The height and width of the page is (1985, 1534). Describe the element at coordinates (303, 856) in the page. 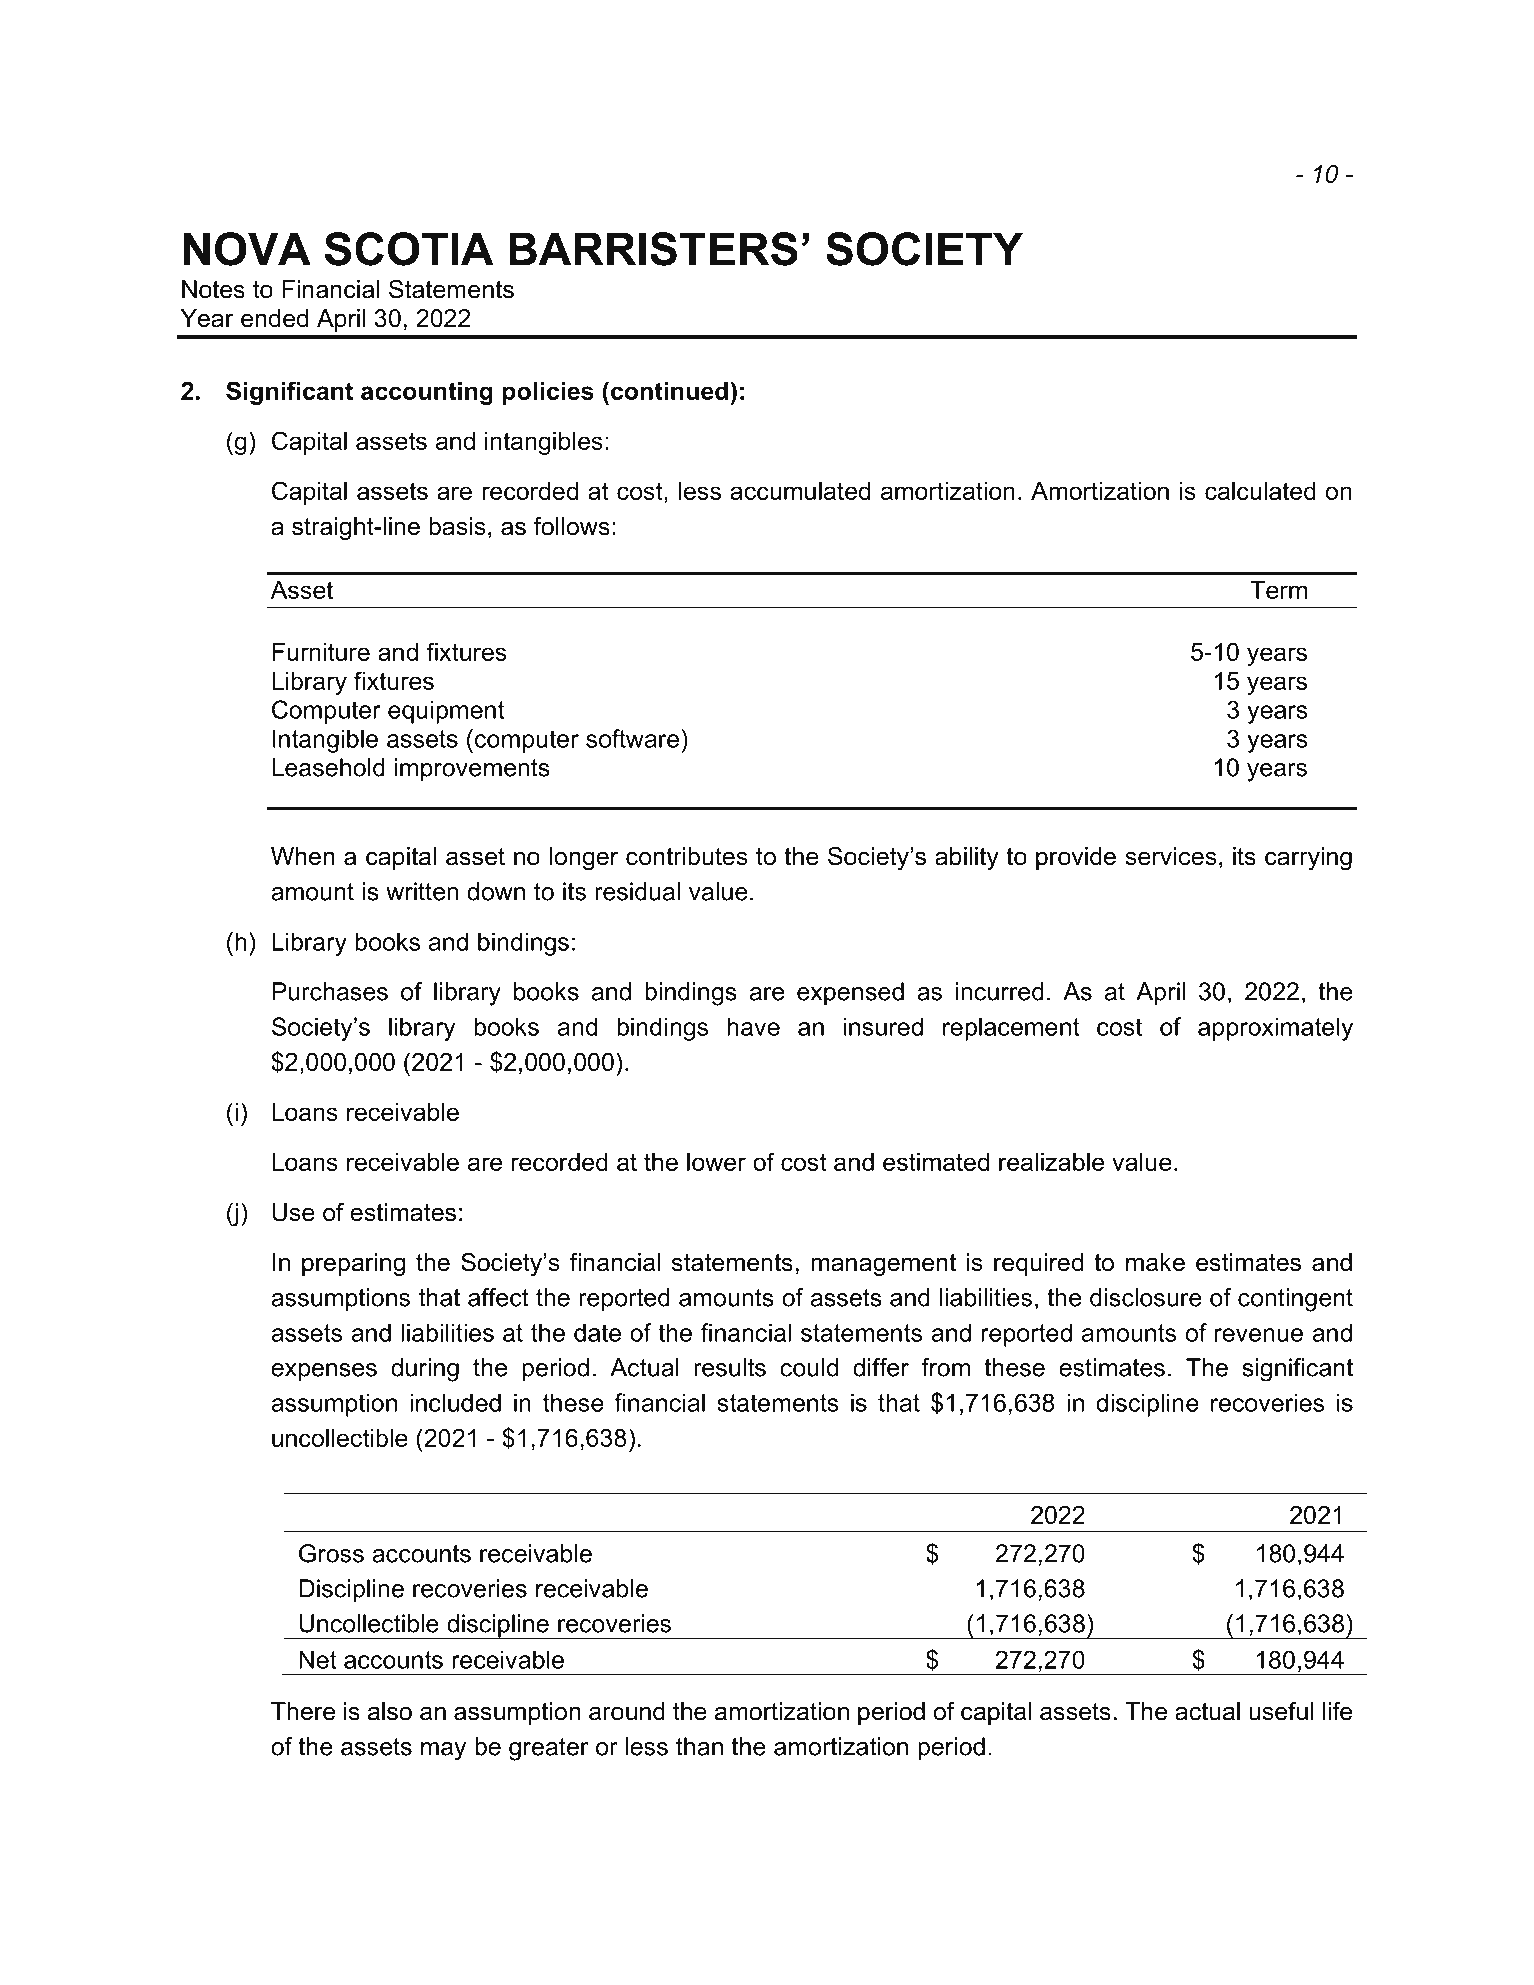

I see `When` at that location.
